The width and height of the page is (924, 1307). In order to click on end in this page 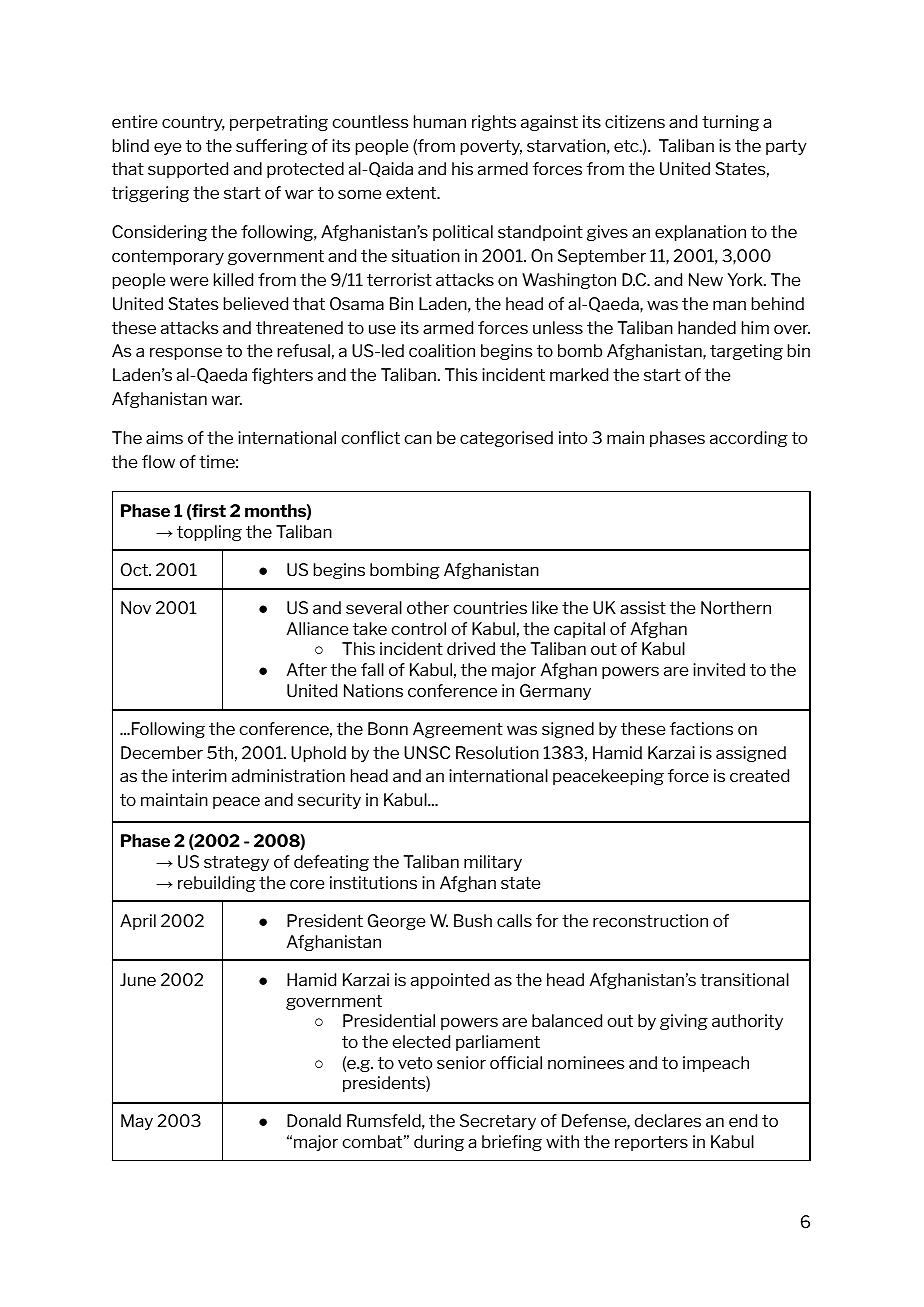, I will do `click(743, 1120)`.
